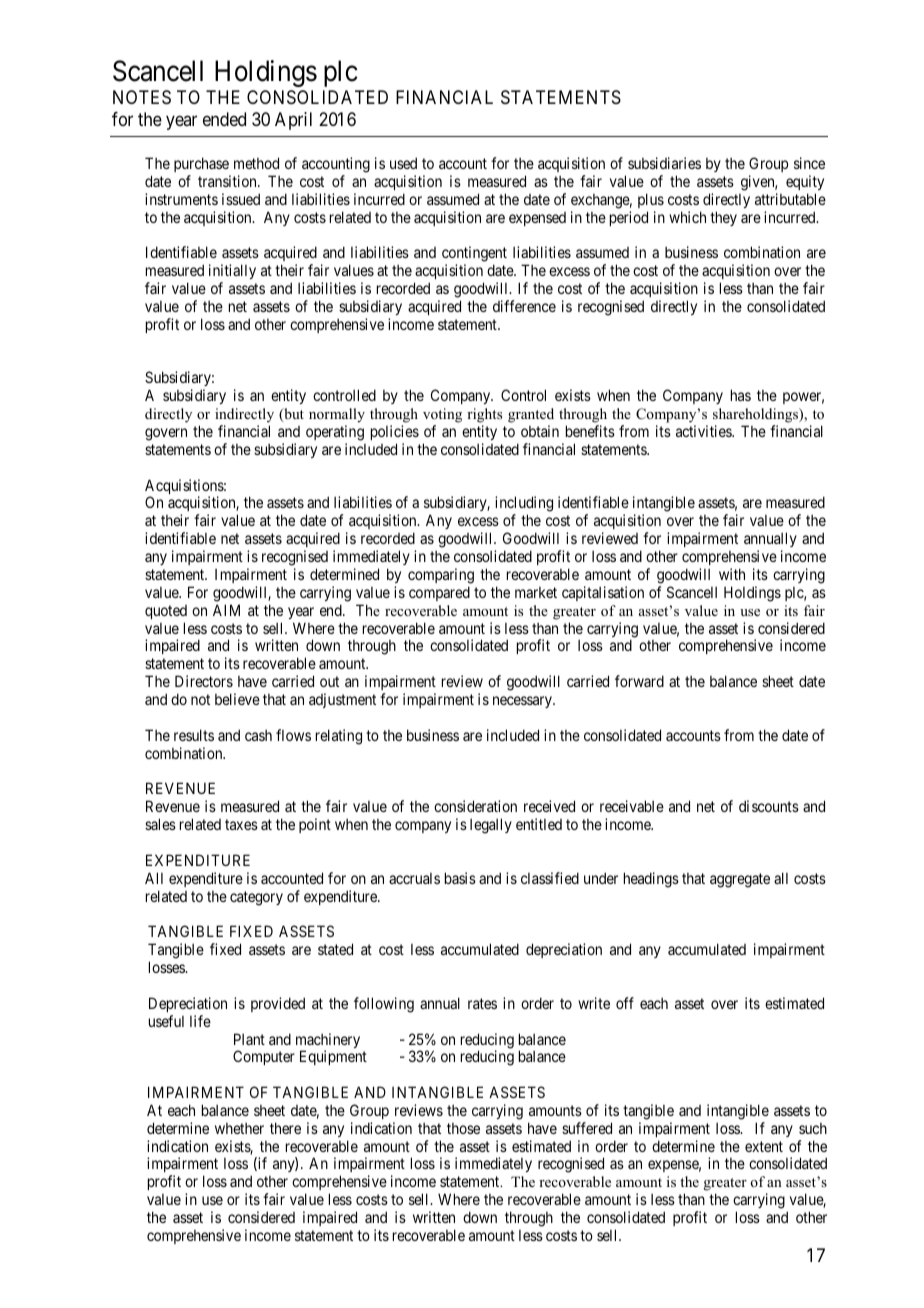 The width and height of the page is (924, 1308). Describe the element at coordinates (226, 610) in the page. I see `AIM` at that location.
